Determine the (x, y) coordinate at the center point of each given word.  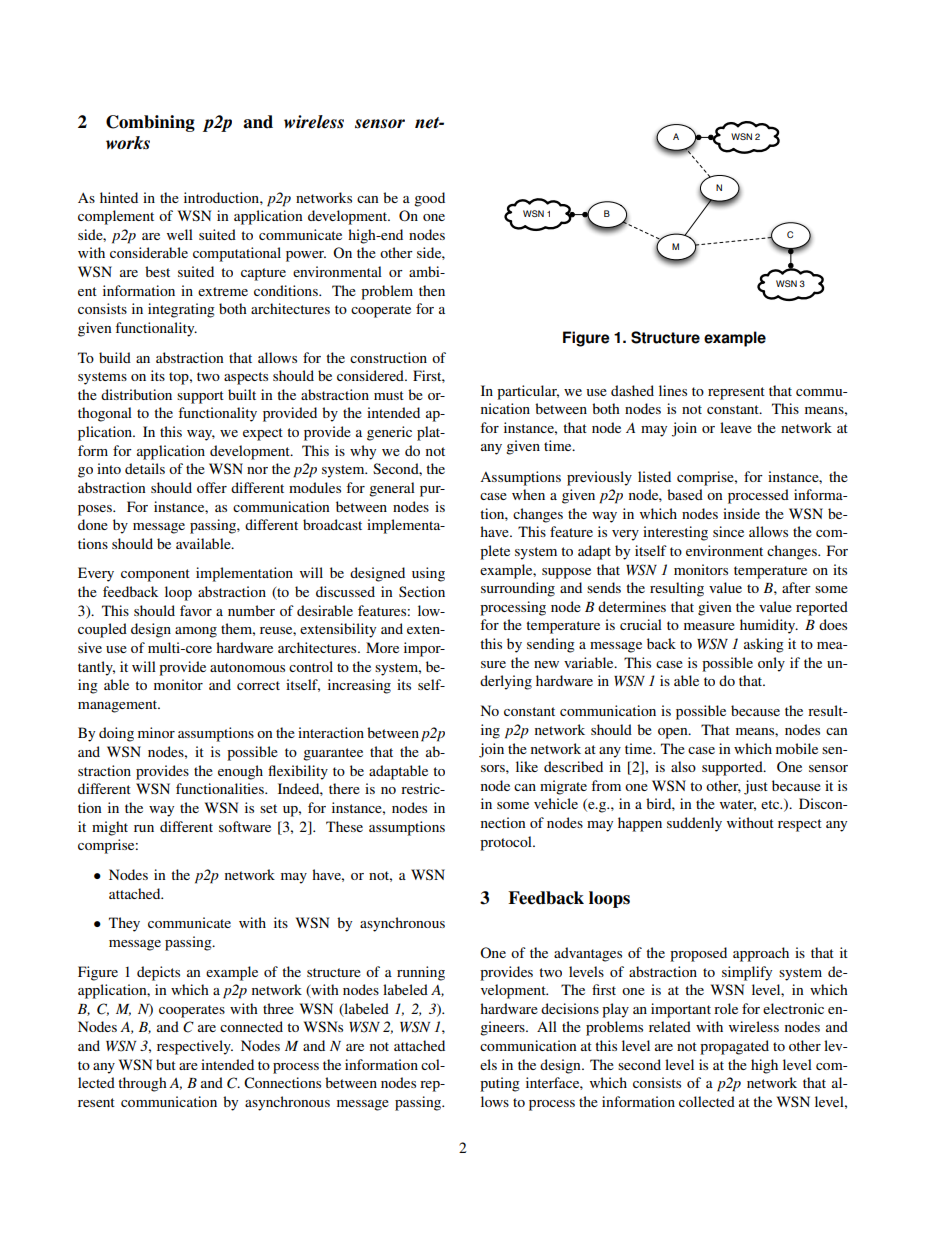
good (429, 199)
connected (251, 1026)
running (421, 973)
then (432, 290)
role (726, 1008)
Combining (150, 123)
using (428, 574)
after (796, 587)
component (155, 575)
